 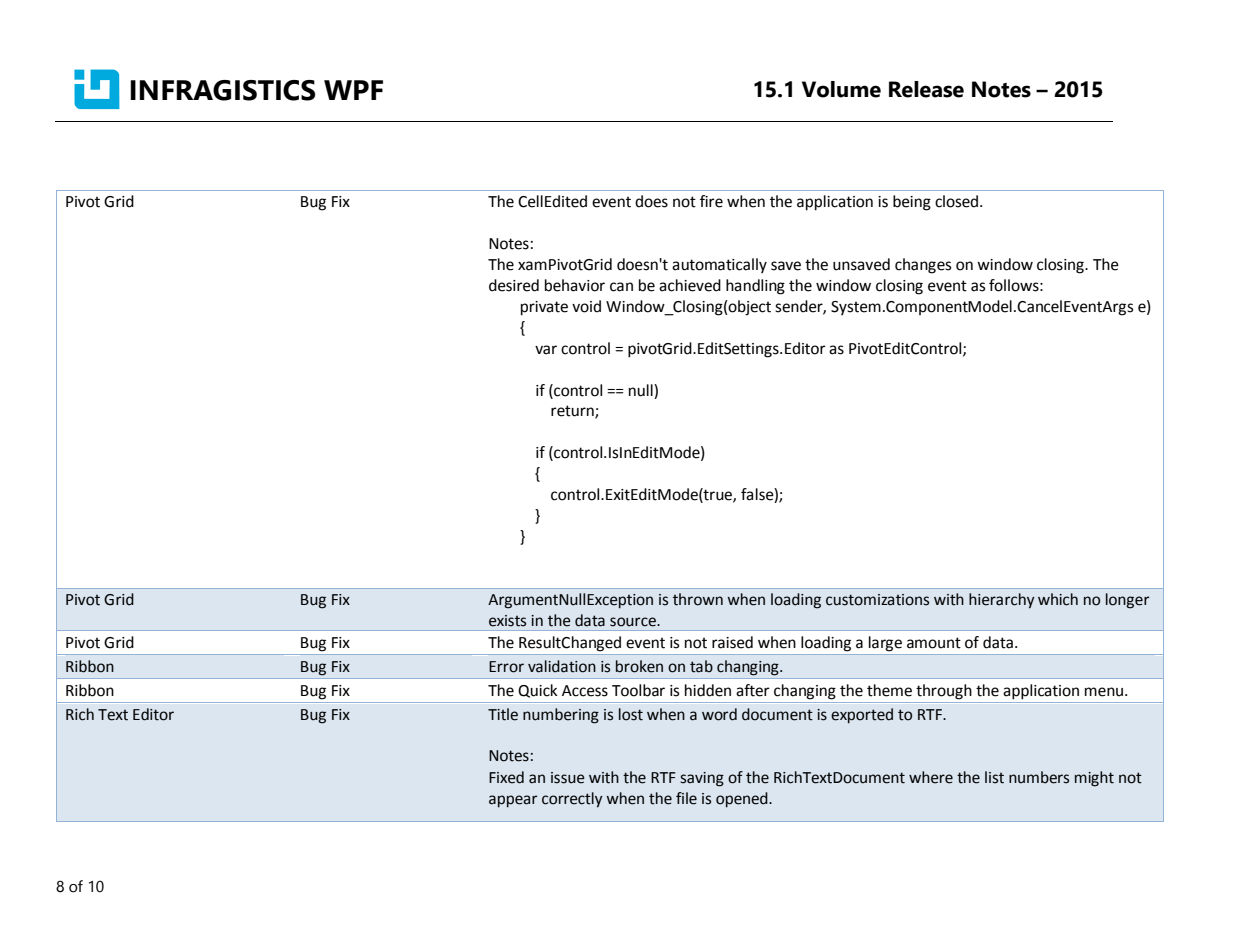 What do you see at coordinates (1058, 599) in the document?
I see `which` at bounding box center [1058, 599].
